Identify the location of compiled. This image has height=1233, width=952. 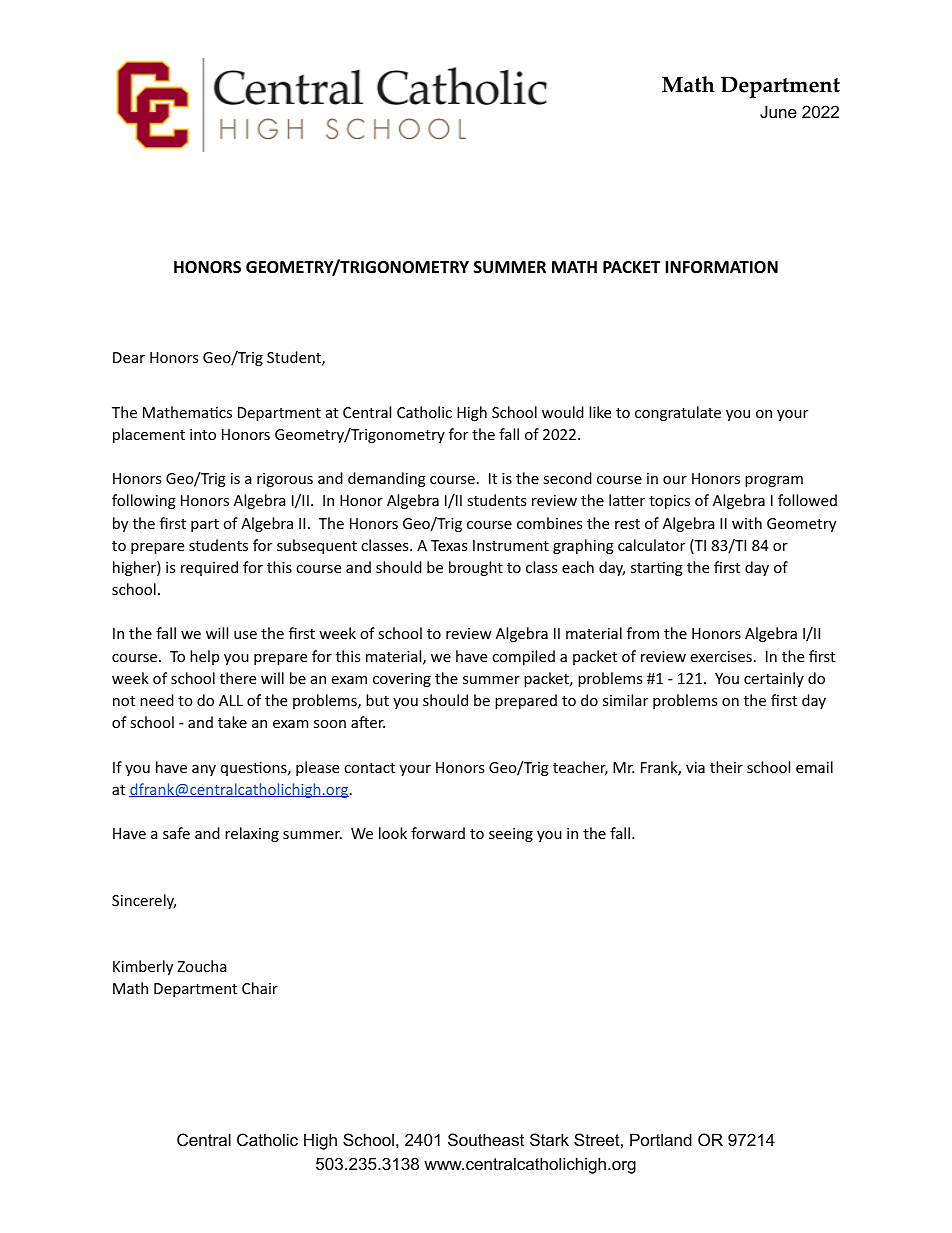
(523, 657).
